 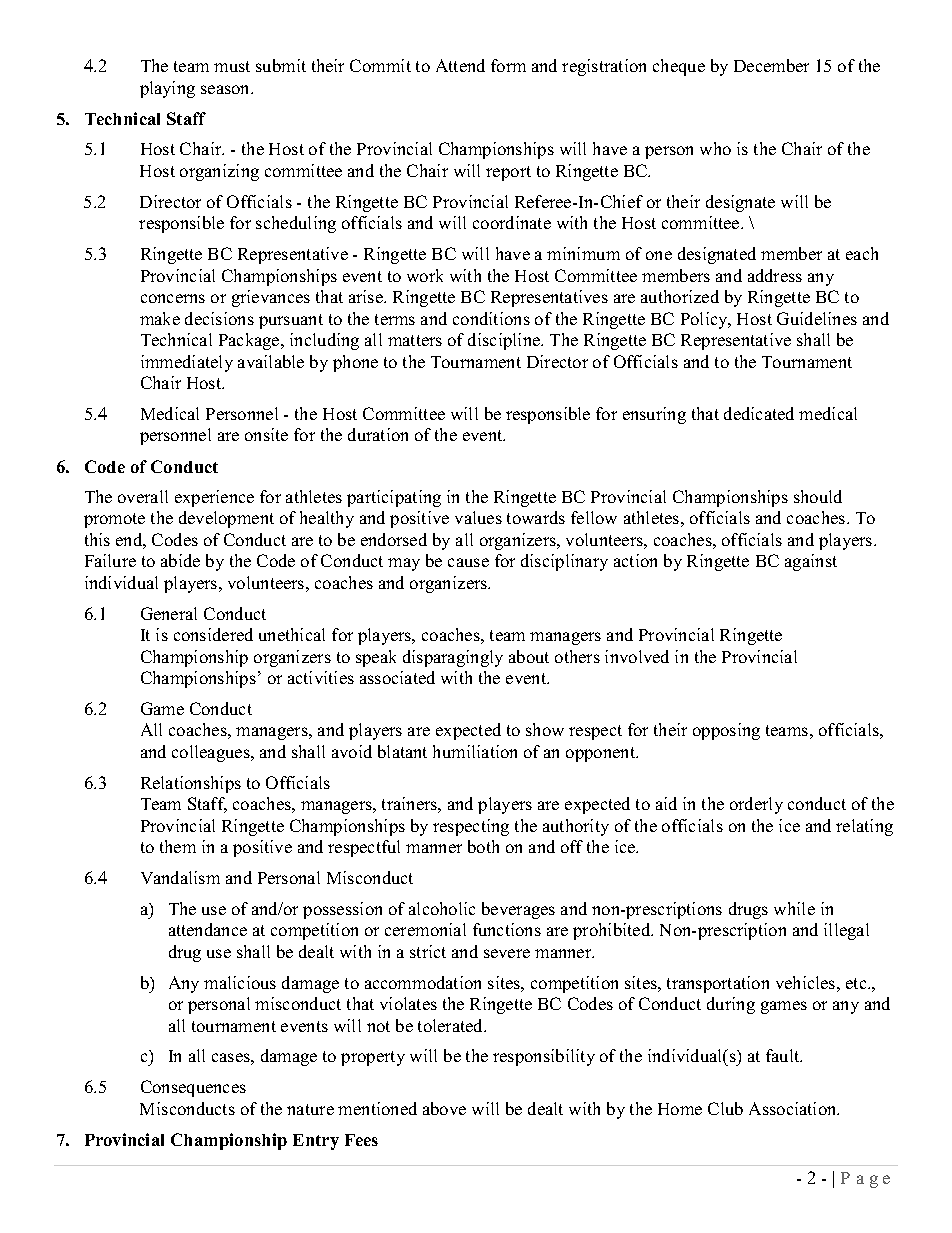 What do you see at coordinates (759, 413) in the page?
I see `dedicated` at bounding box center [759, 413].
